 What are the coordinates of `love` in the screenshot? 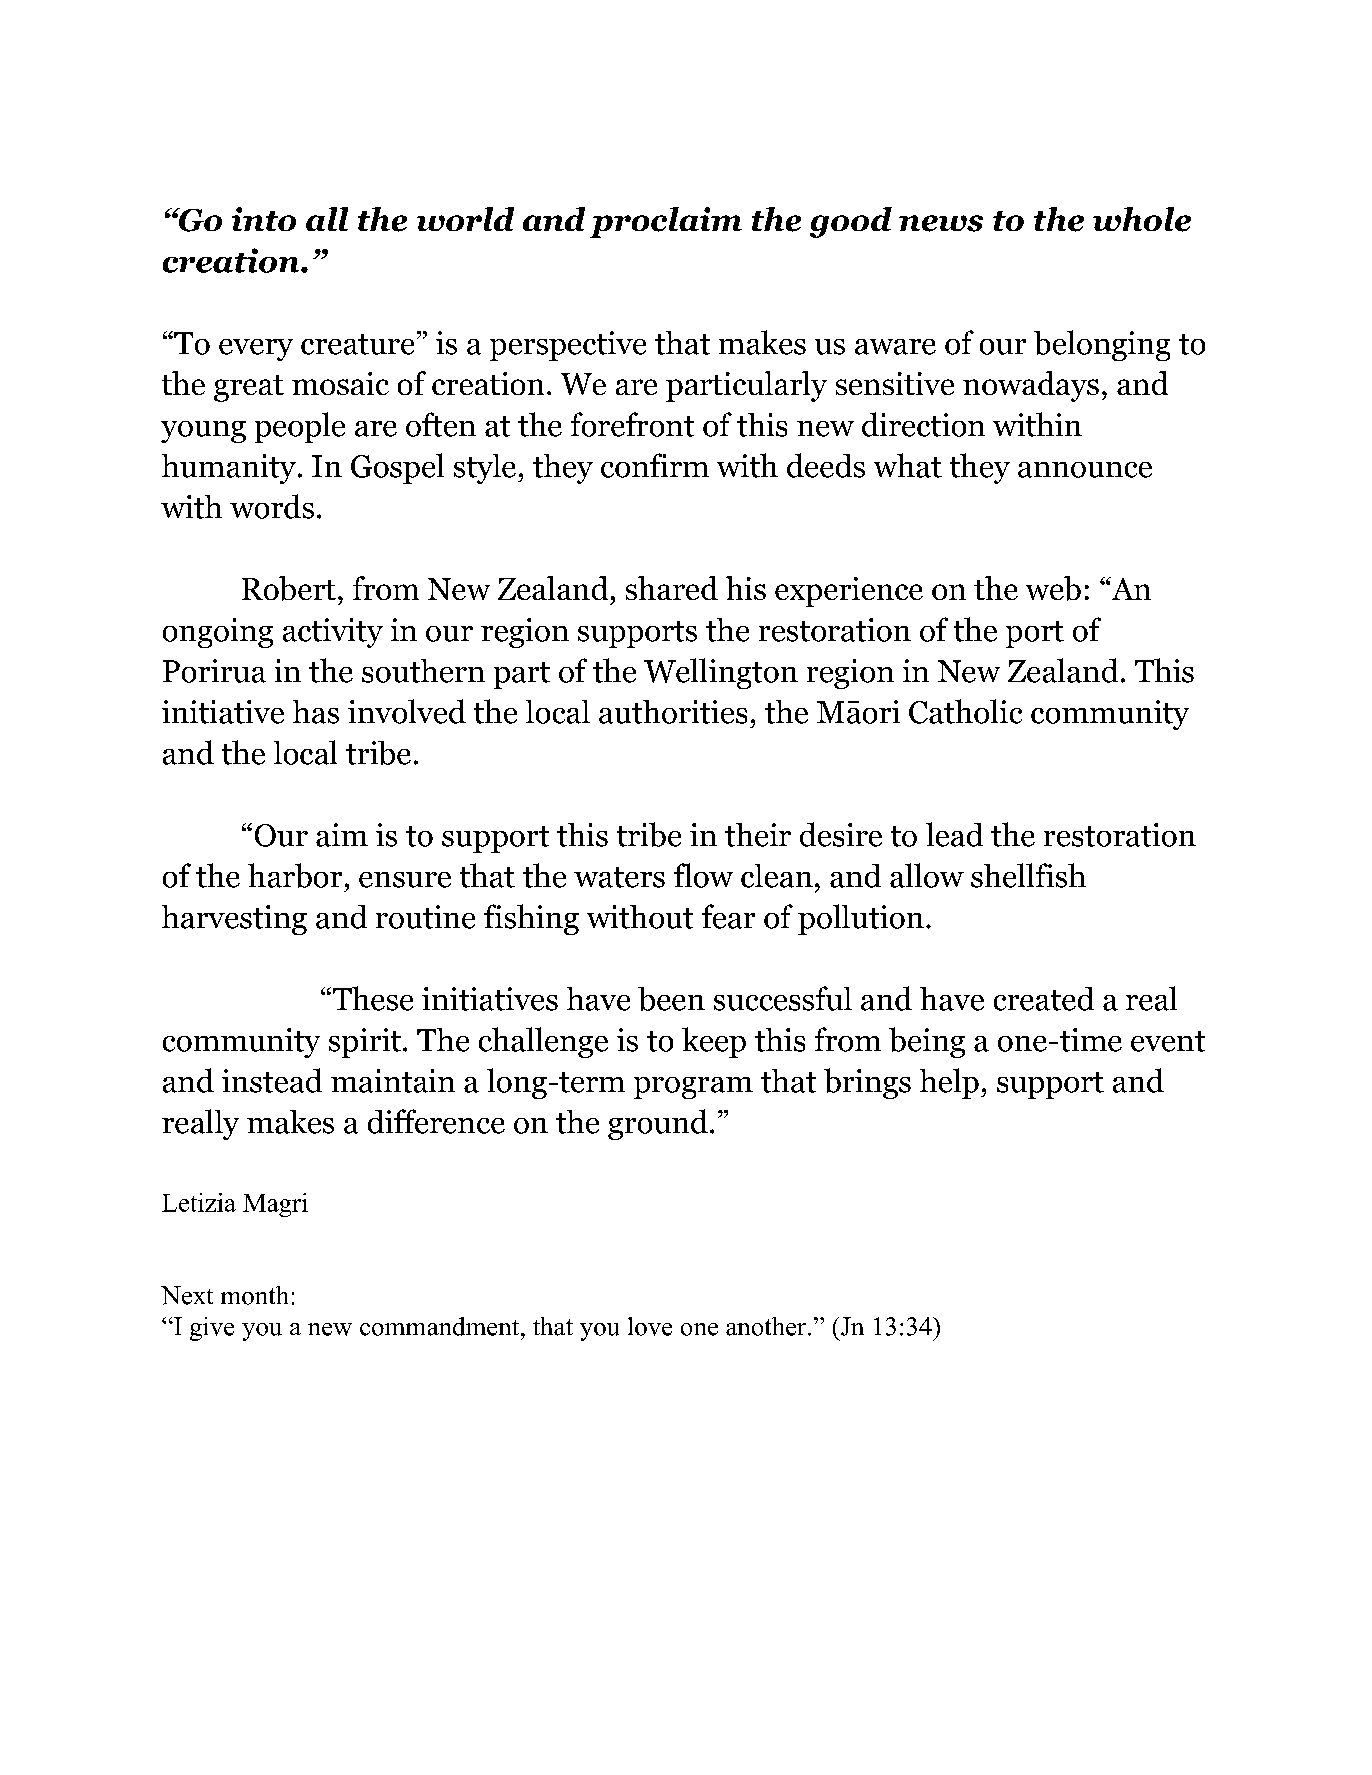 It's located at (650, 1326).
